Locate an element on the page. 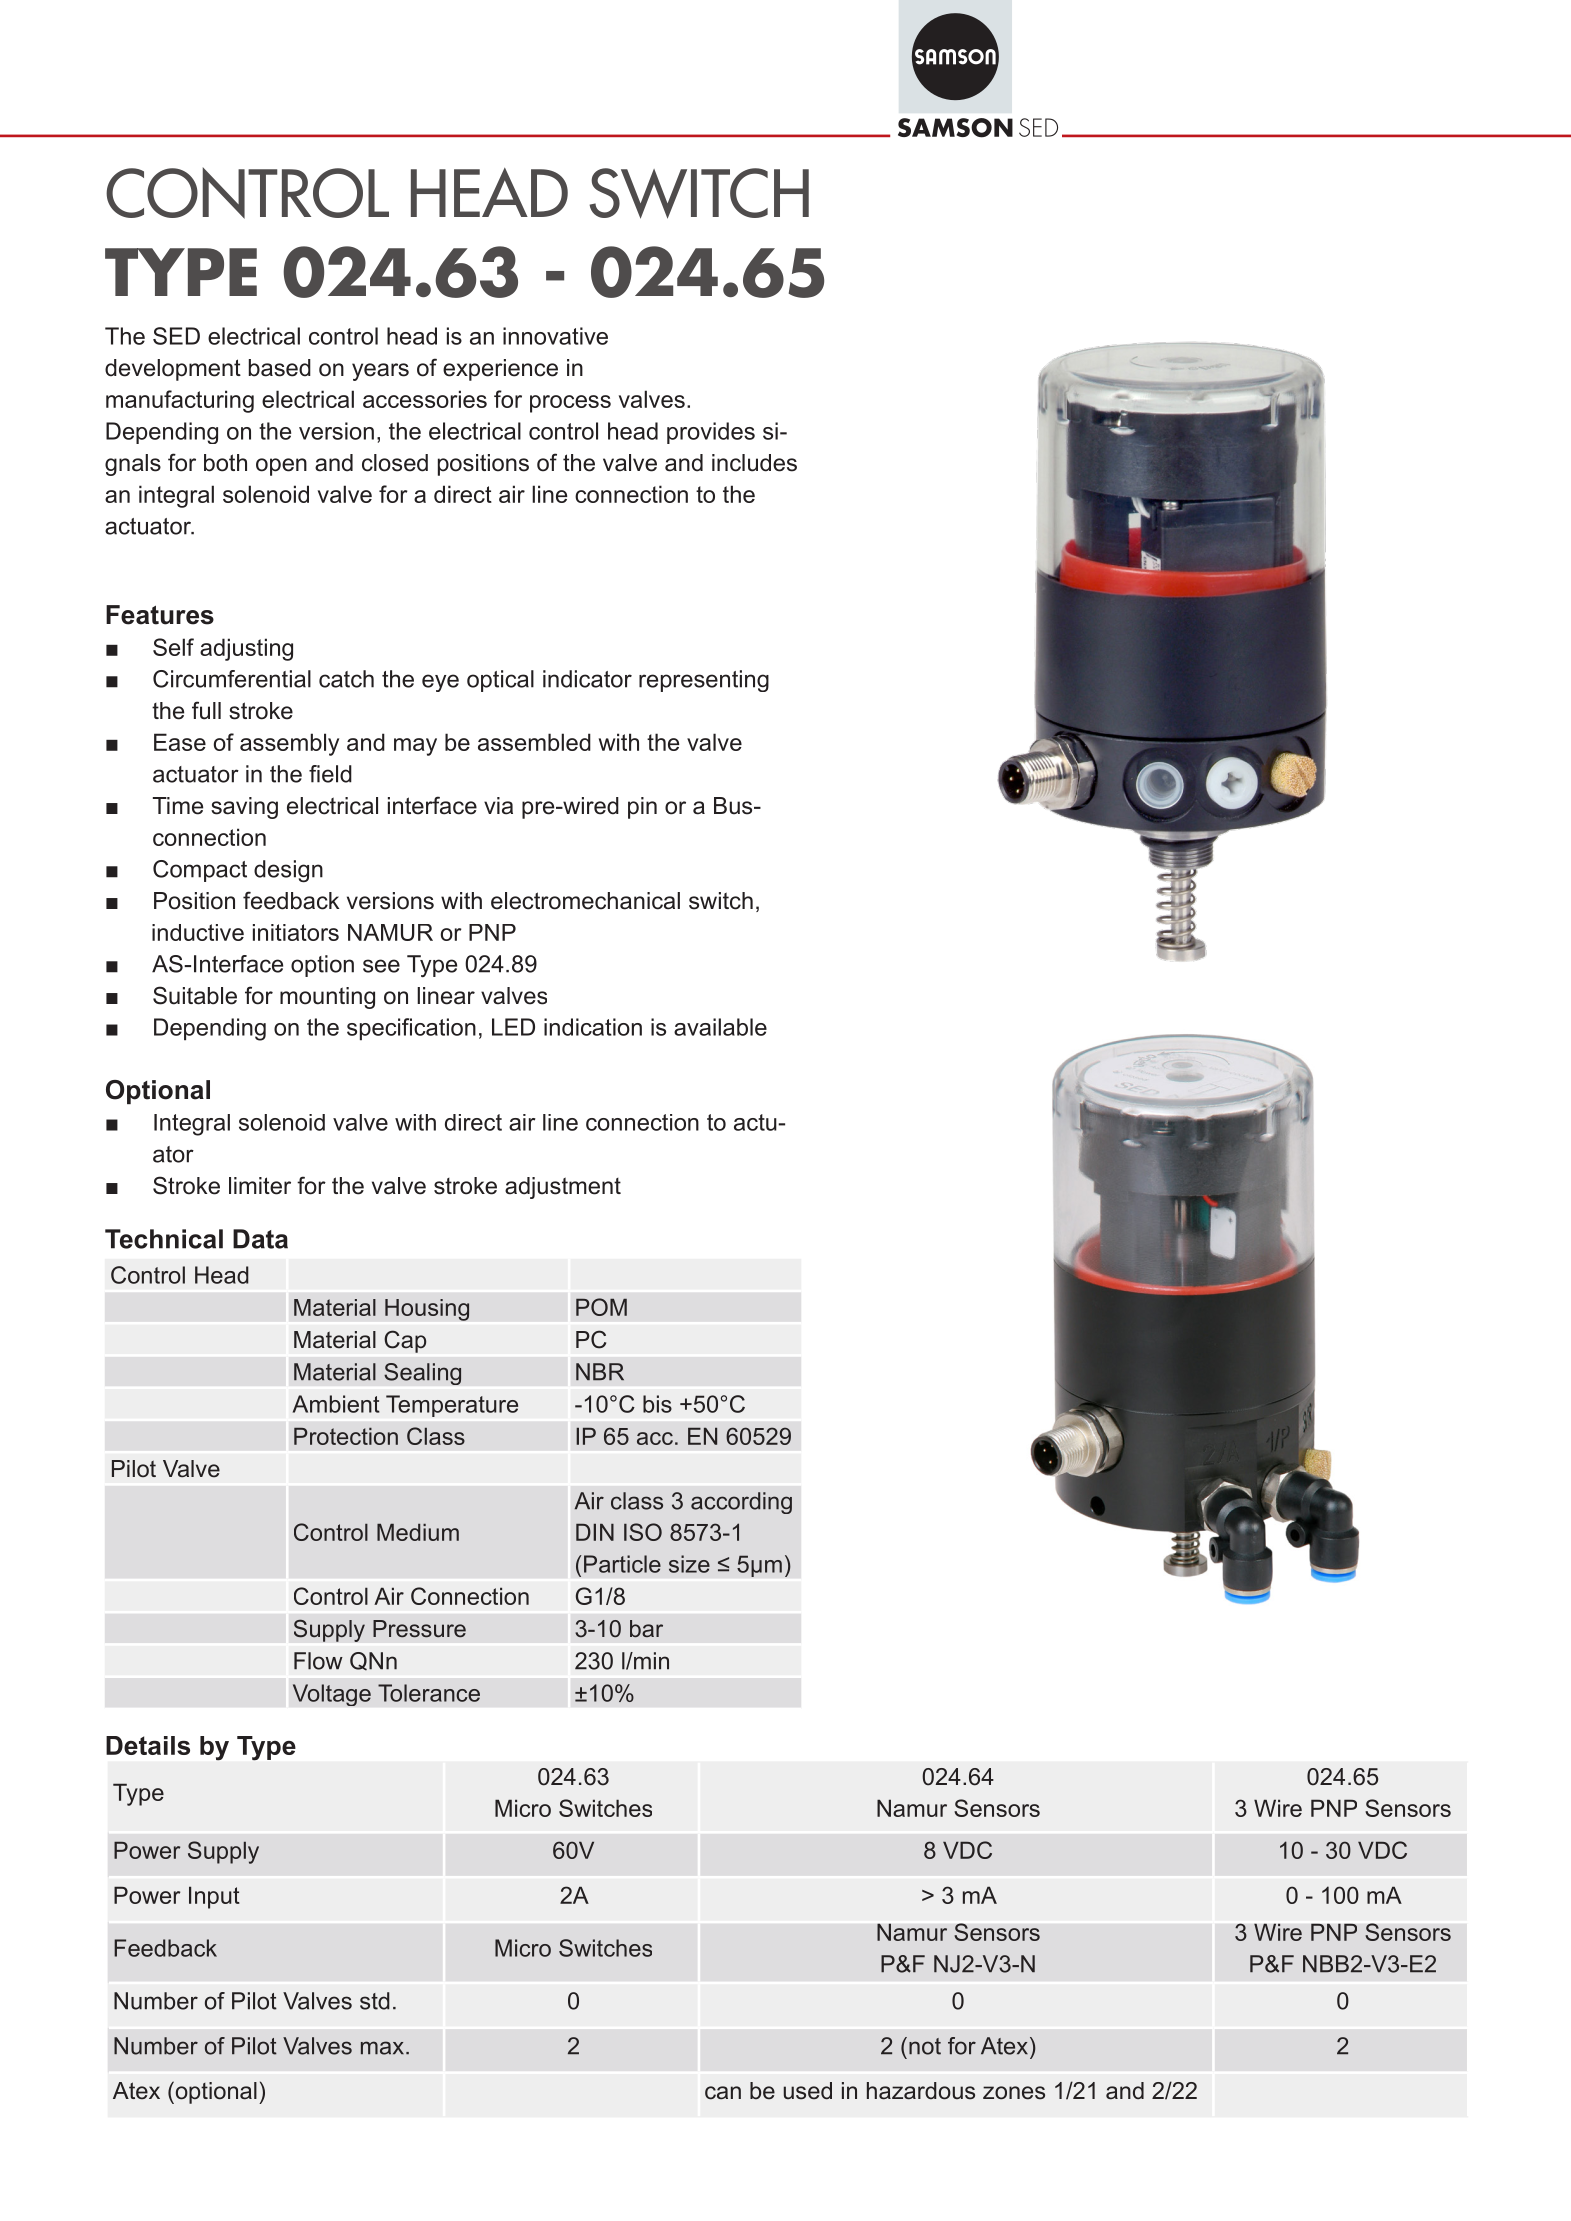  Data is located at coordinates (260, 1239).
